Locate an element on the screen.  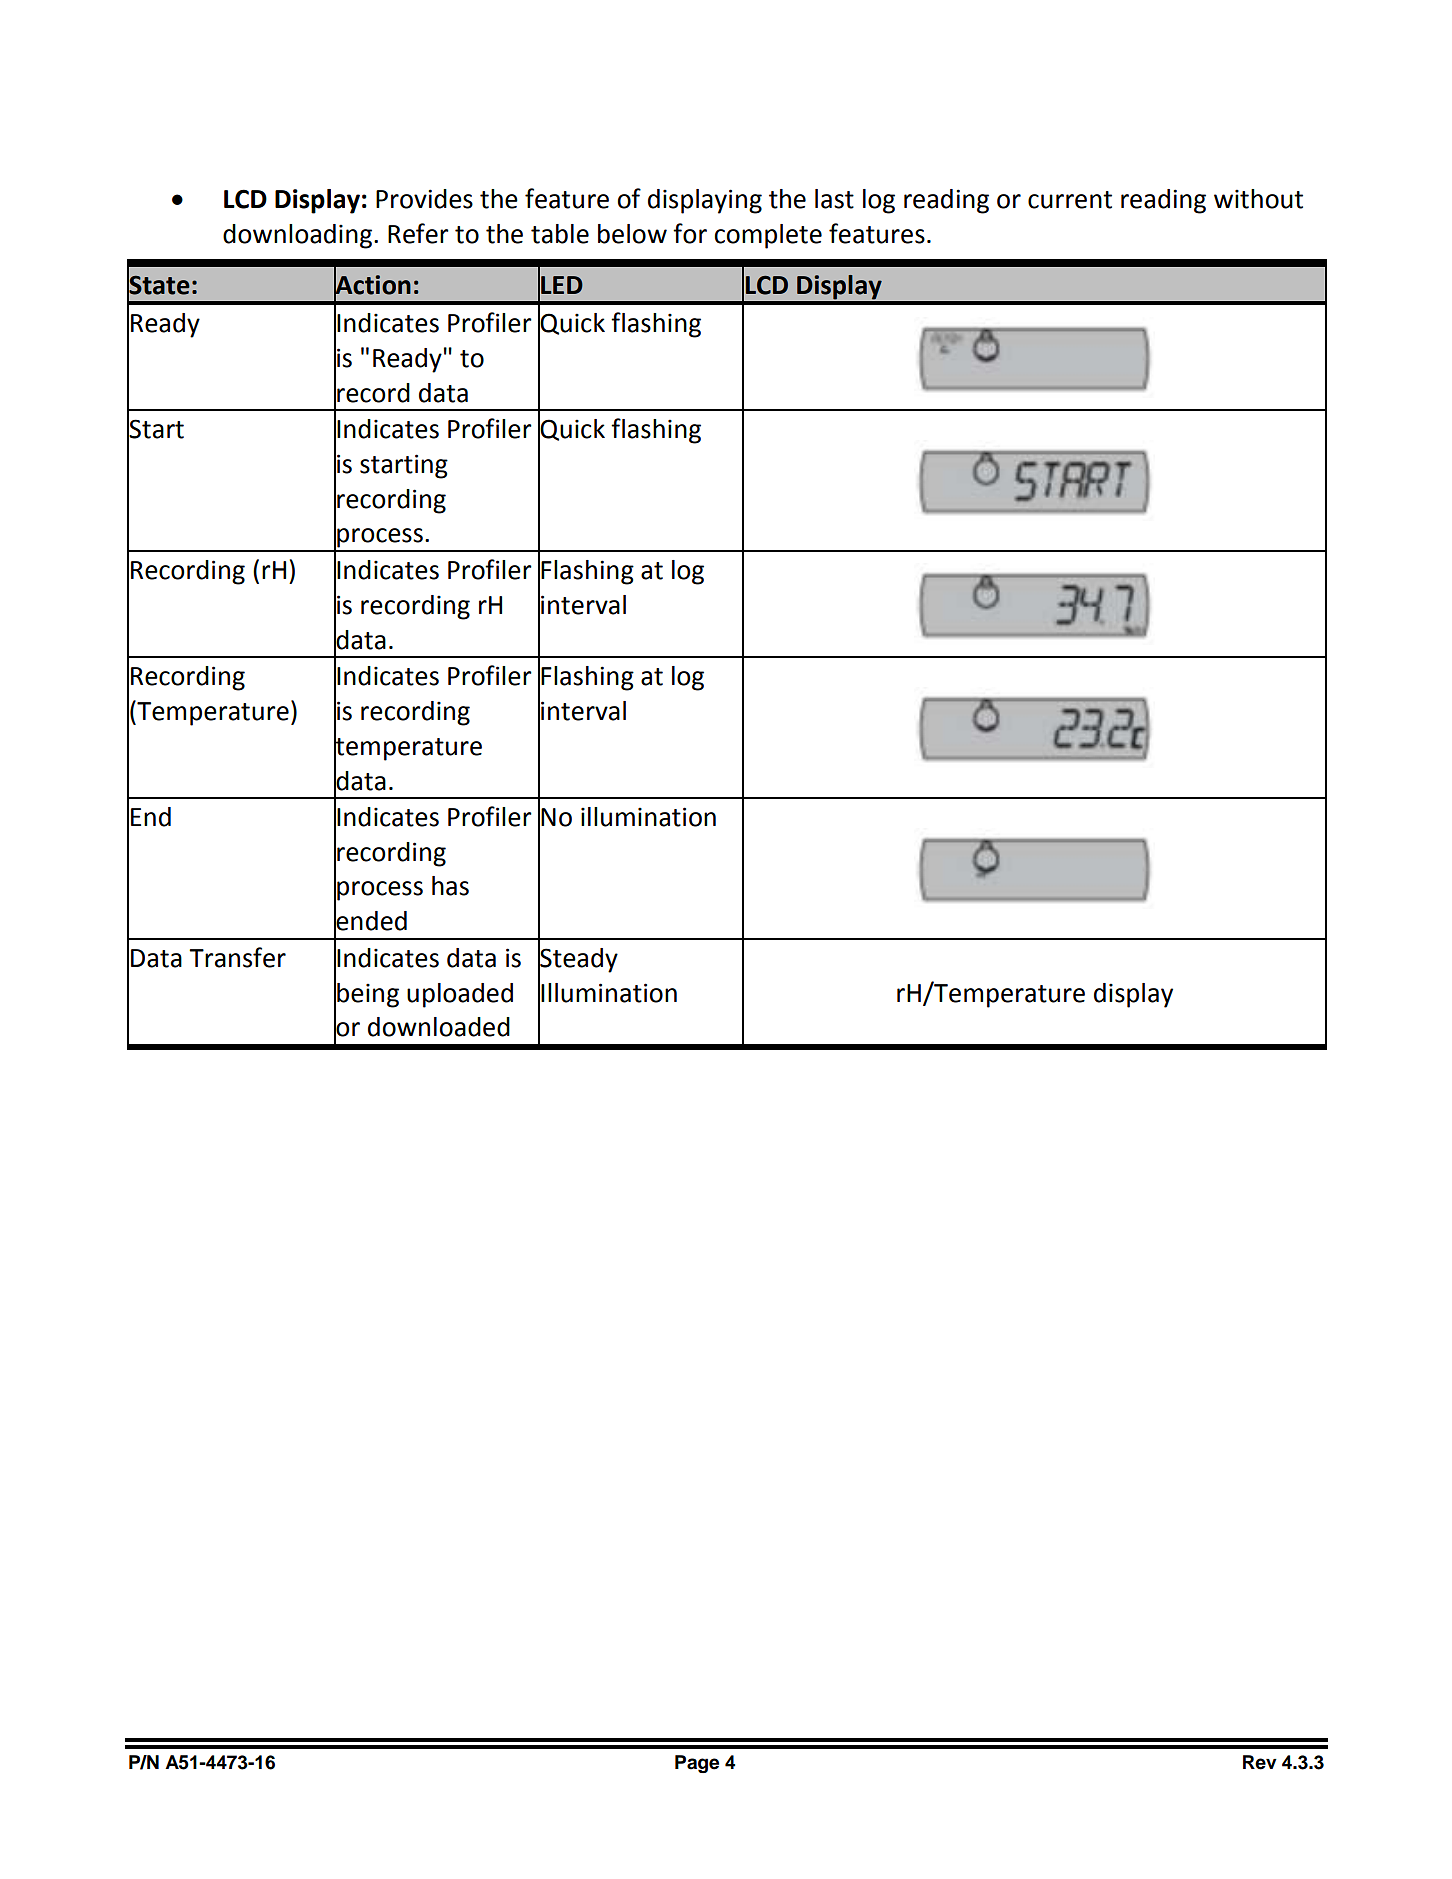
Action is located at coordinates (372, 285).
